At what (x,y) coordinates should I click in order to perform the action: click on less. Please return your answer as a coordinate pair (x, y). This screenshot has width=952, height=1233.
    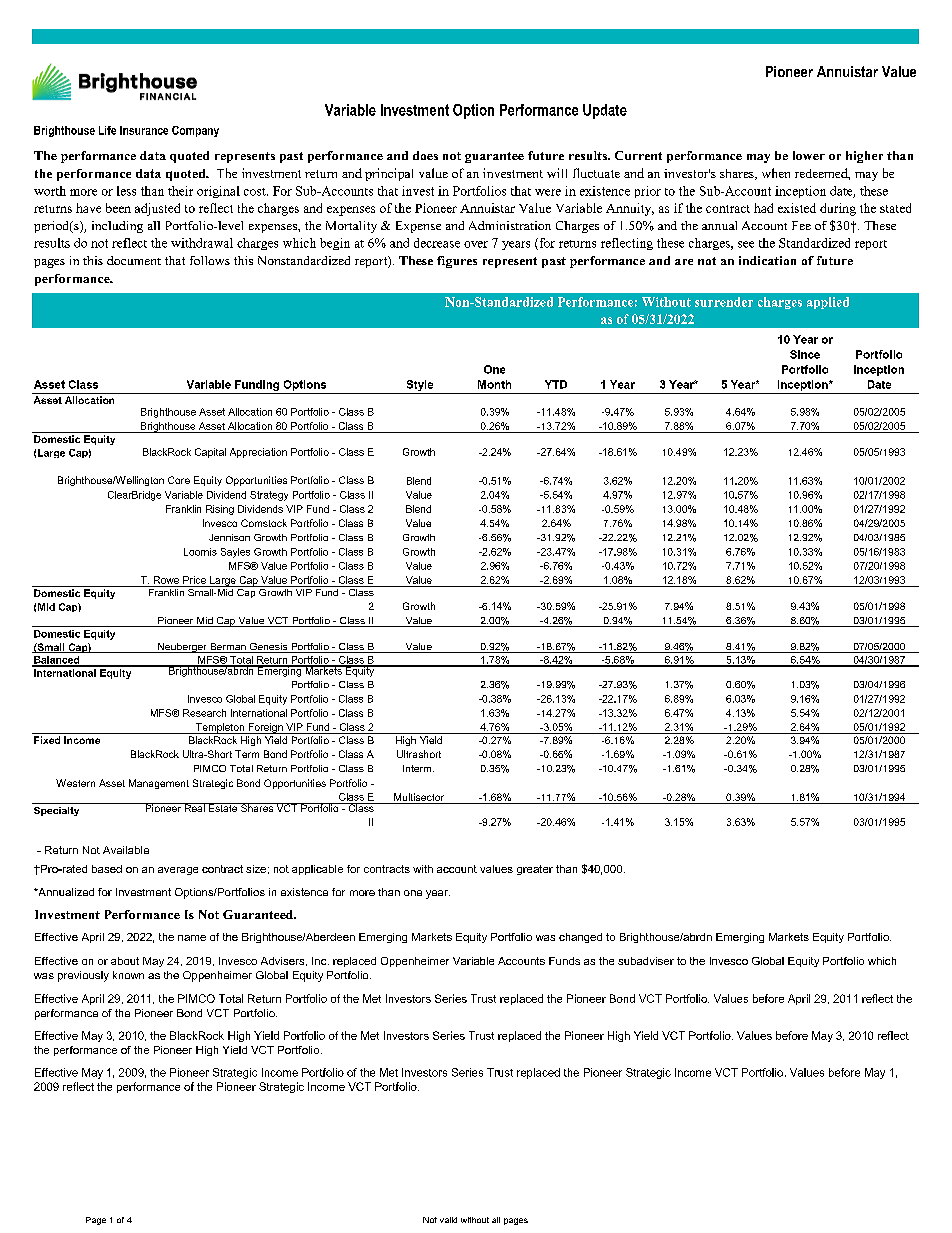
    Looking at the image, I should click on (126, 191).
